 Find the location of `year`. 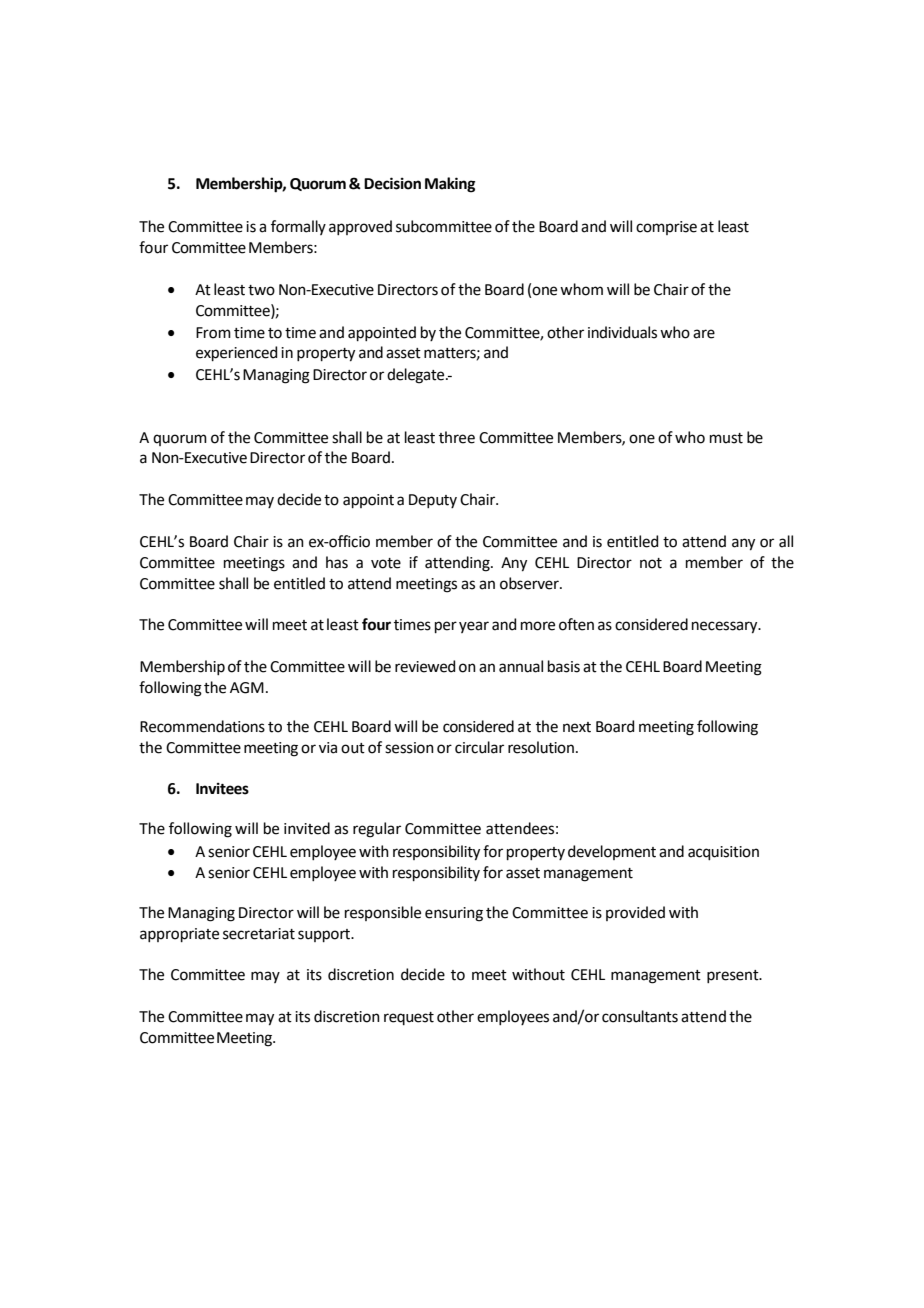

year is located at coordinates (474, 627).
